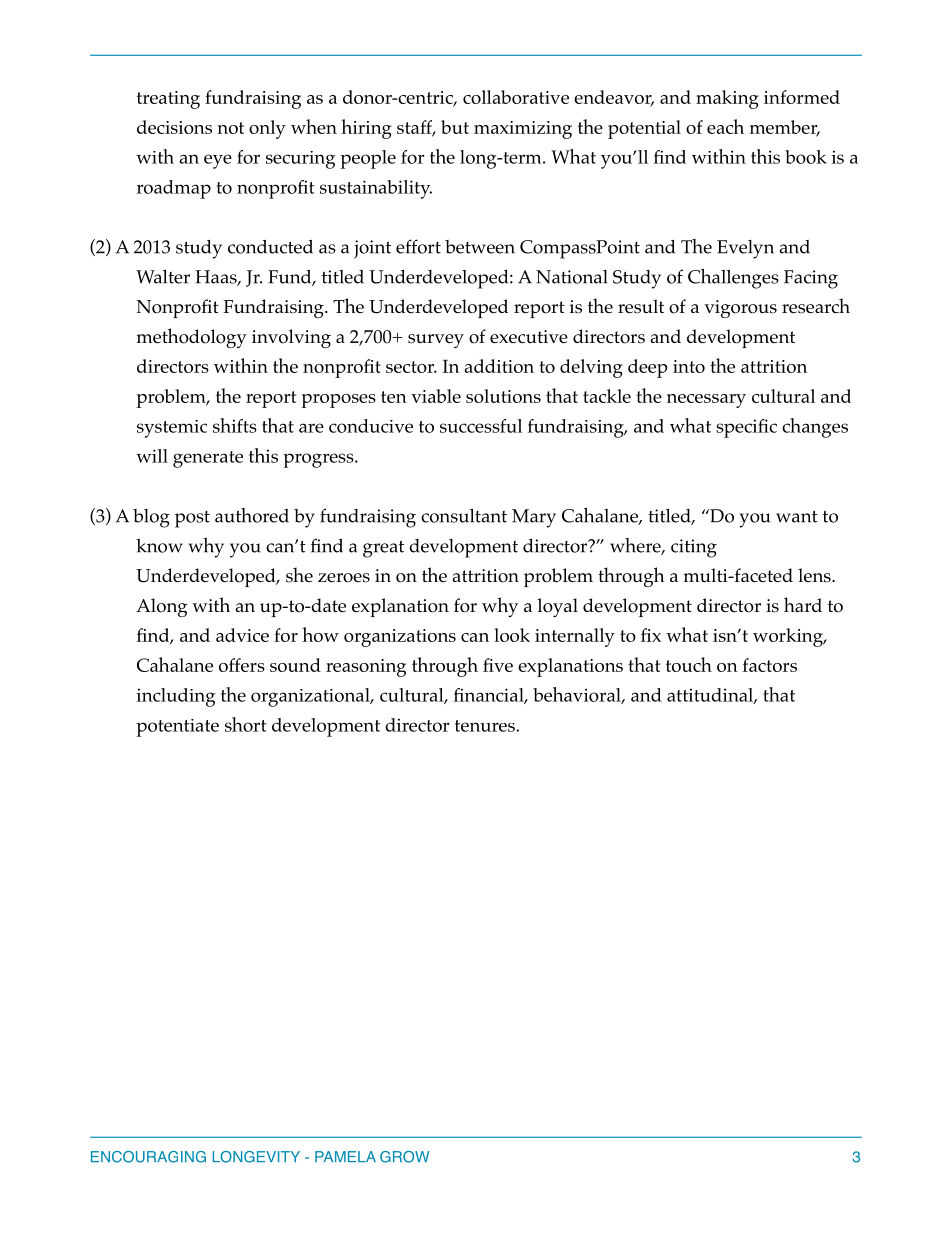  I want to click on factors, so click(770, 665).
